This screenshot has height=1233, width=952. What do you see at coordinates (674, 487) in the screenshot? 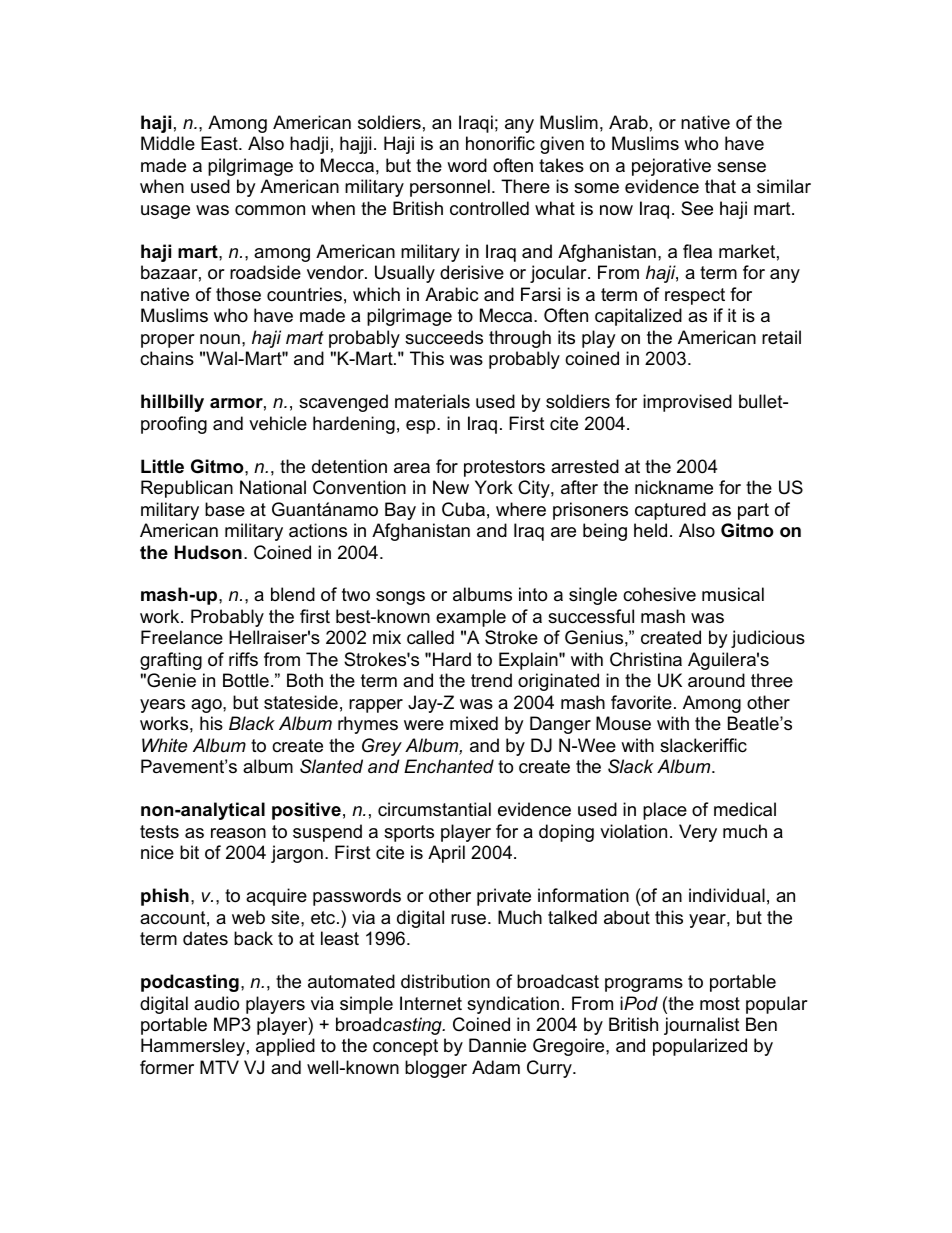
I see `nickname` at bounding box center [674, 487].
